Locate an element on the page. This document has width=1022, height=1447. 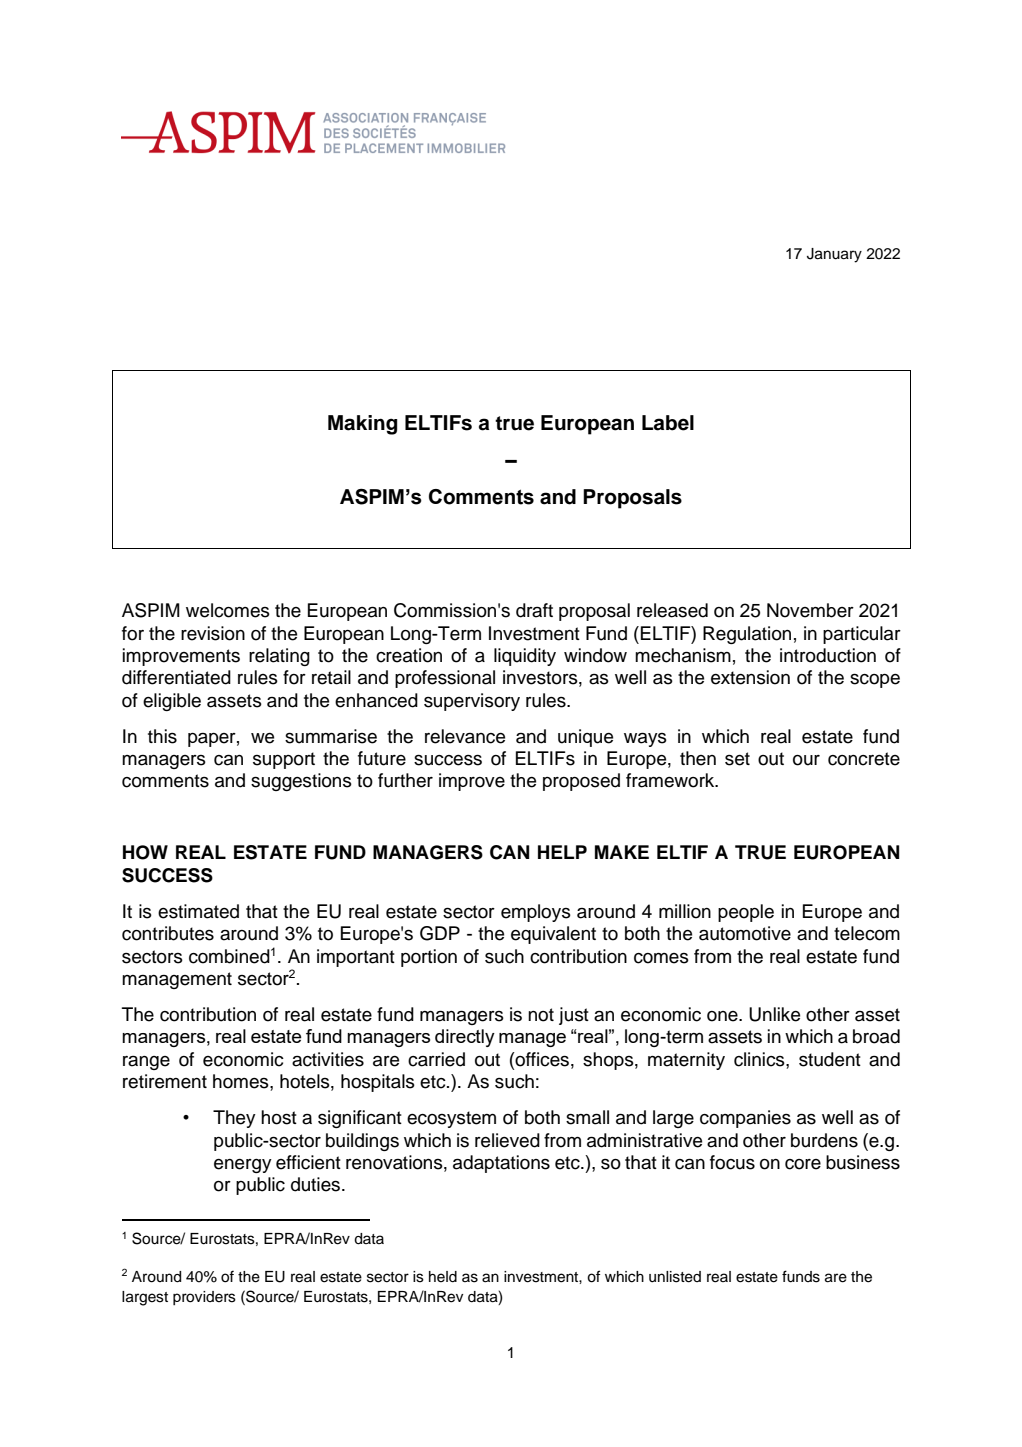
automotive is located at coordinates (745, 933).
